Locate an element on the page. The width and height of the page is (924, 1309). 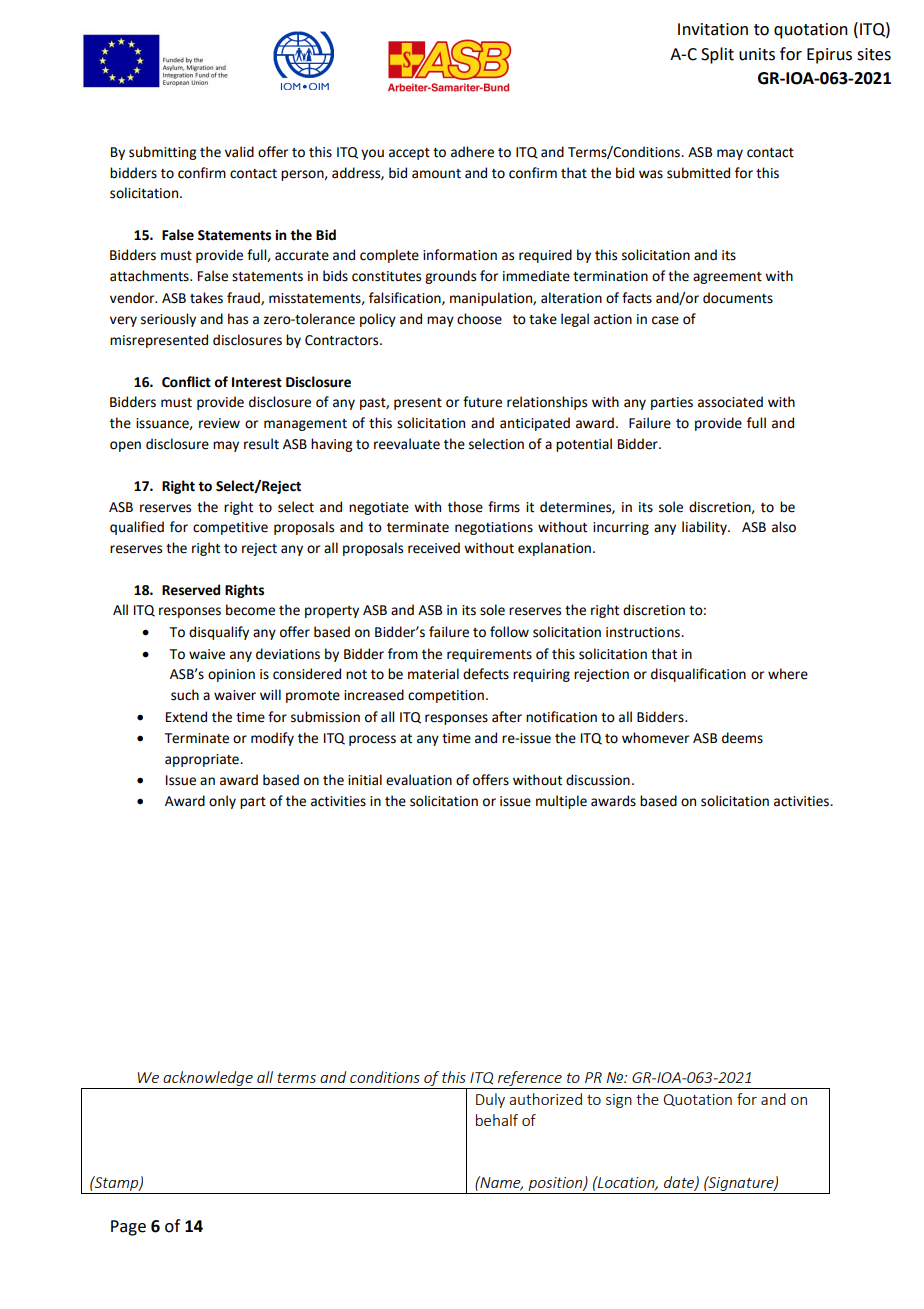
where is located at coordinates (788, 674).
